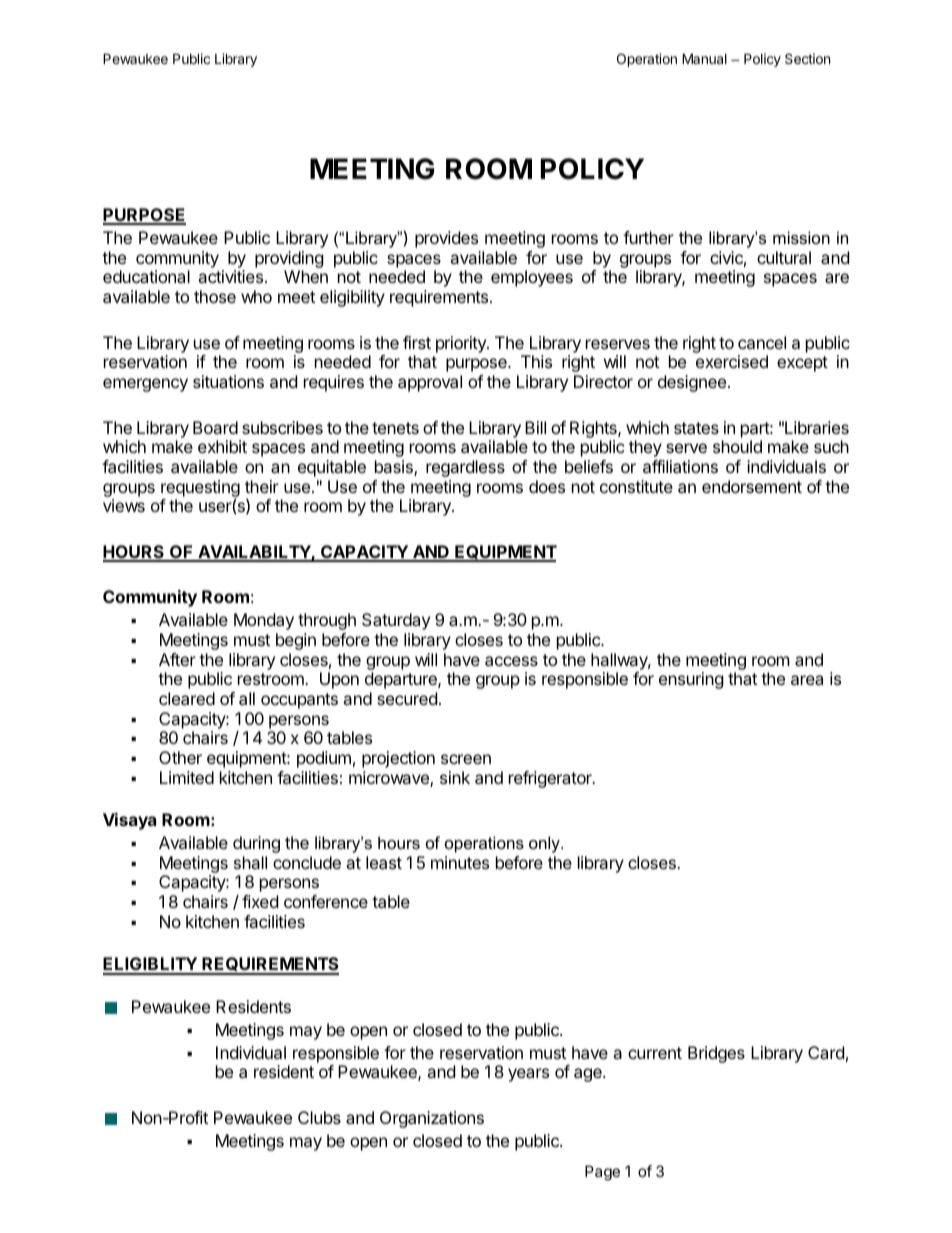 The image size is (952, 1233). What do you see at coordinates (222, 446) in the screenshot?
I see `exhibit` at bounding box center [222, 446].
